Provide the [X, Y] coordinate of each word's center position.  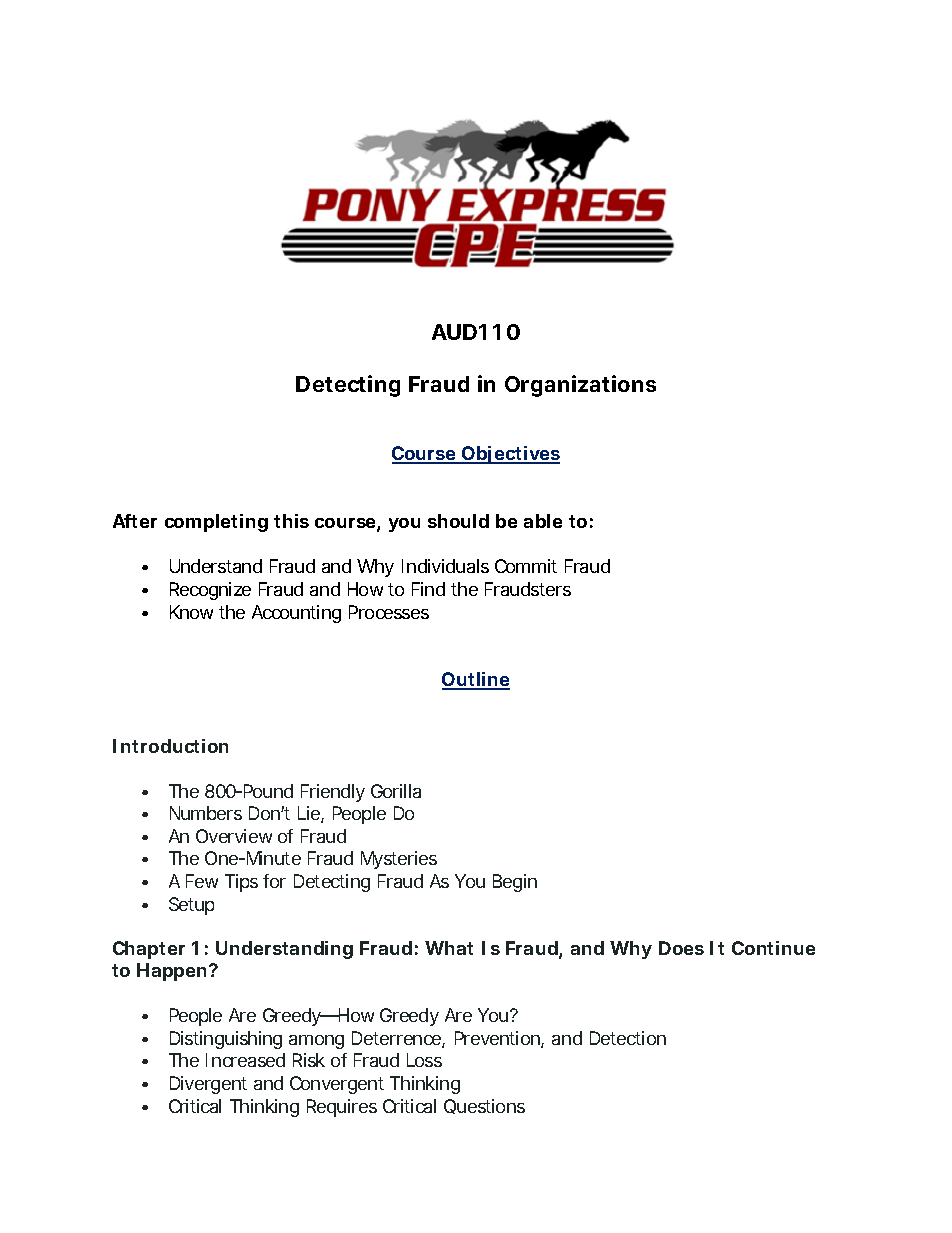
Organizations [580, 386]
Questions [484, 1106]
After [135, 521]
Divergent [208, 1085]
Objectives [510, 455]
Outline [476, 680]
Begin [515, 883]
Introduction [170, 746]
